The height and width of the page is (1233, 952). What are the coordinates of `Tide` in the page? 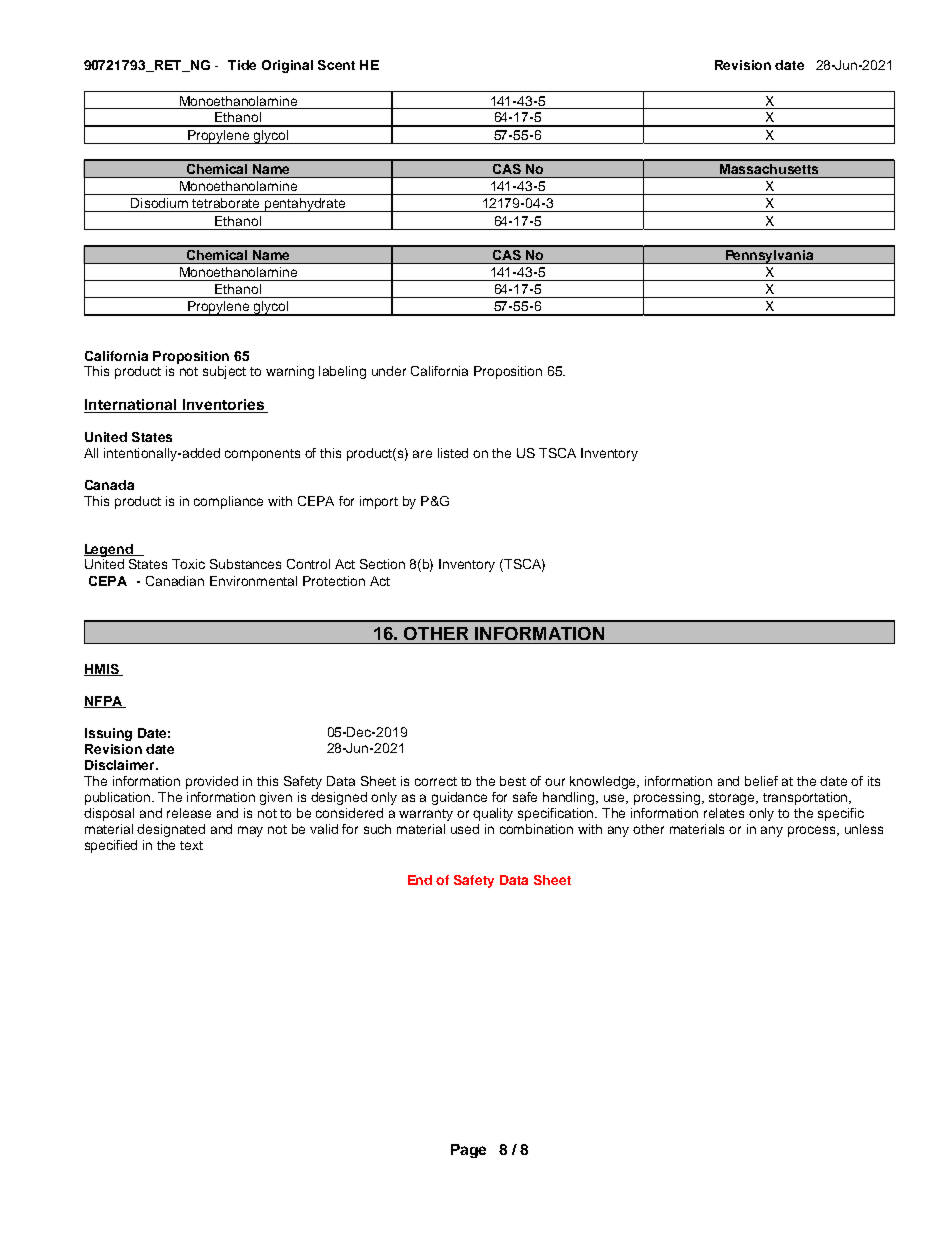 It's located at (242, 65).
